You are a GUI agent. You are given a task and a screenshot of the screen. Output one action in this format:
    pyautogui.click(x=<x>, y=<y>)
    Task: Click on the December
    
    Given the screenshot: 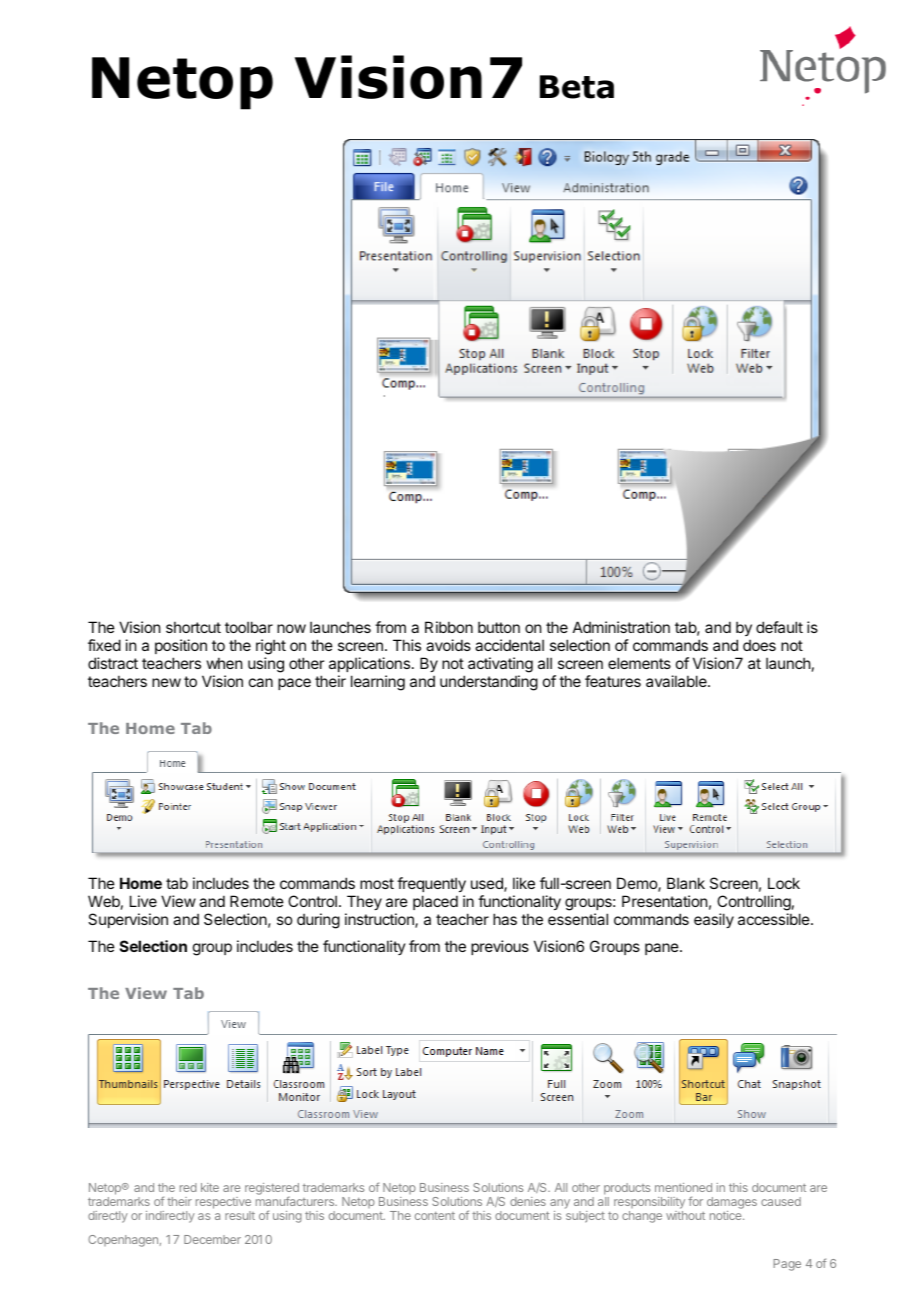 What is the action you would take?
    pyautogui.click(x=212, y=1239)
